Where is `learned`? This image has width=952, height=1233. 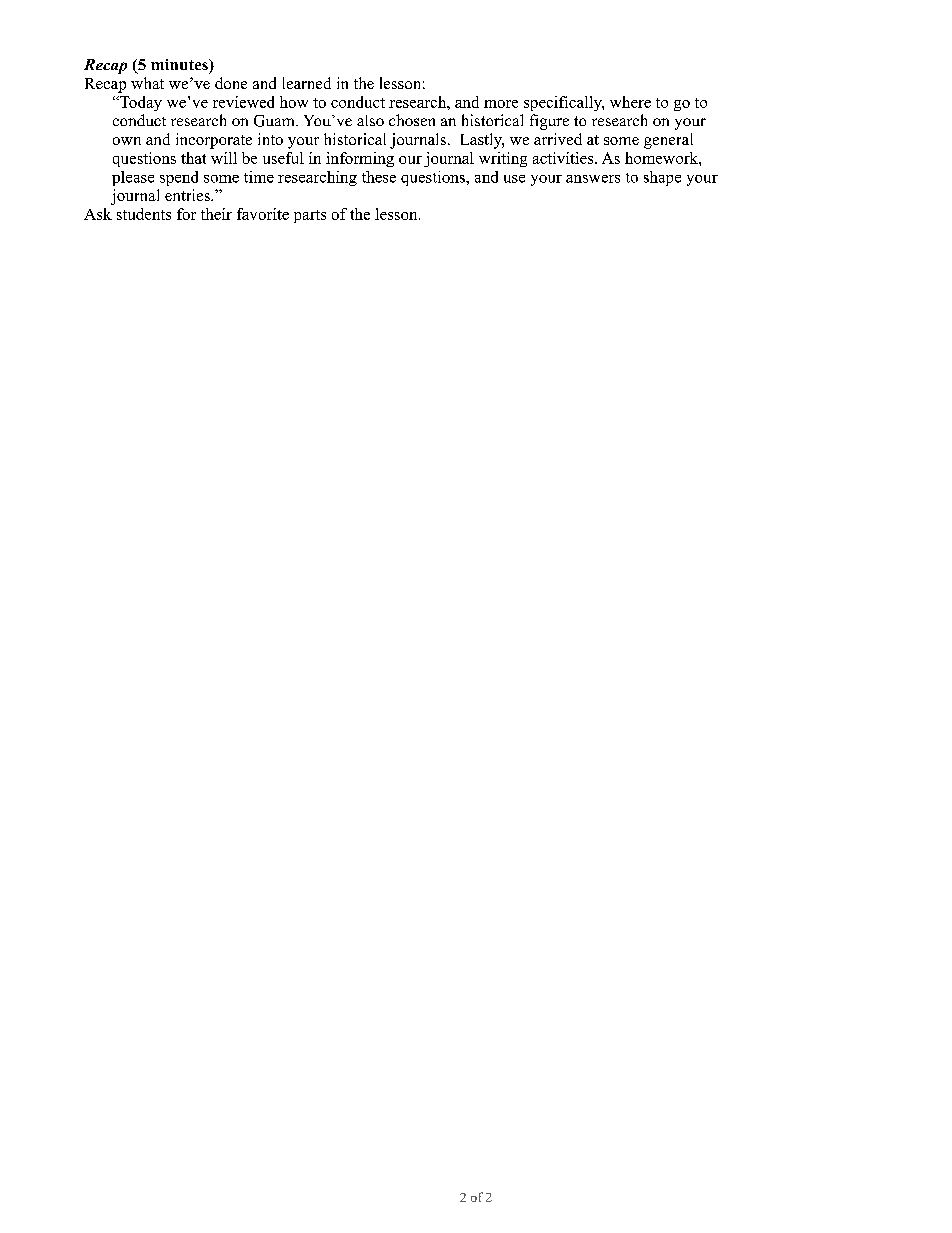 learned is located at coordinates (307, 83).
